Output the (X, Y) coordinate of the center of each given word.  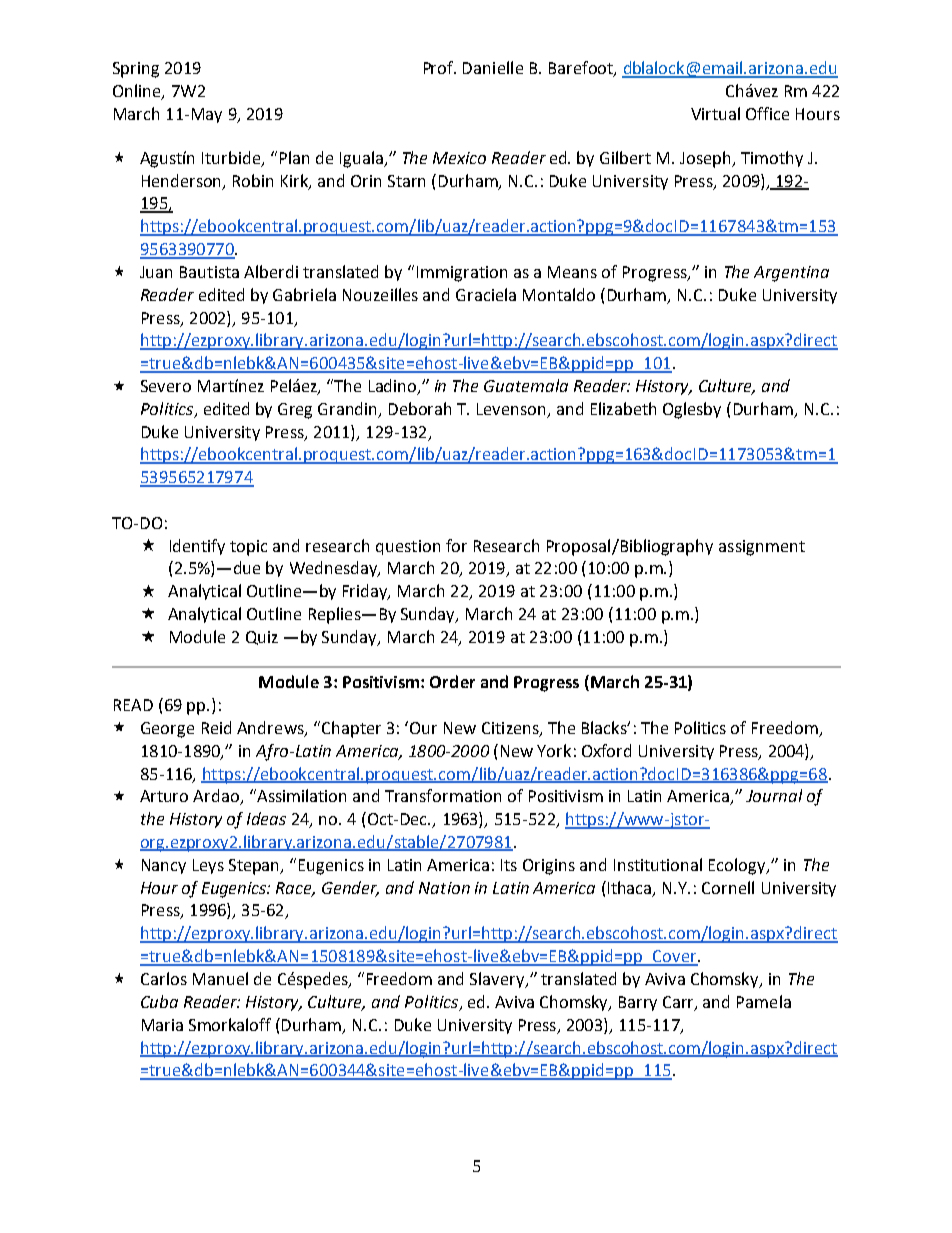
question (408, 547)
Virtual (715, 113)
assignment (762, 548)
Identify (197, 547)
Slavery (498, 980)
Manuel (220, 978)
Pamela (764, 1001)
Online (138, 91)
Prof (440, 67)
